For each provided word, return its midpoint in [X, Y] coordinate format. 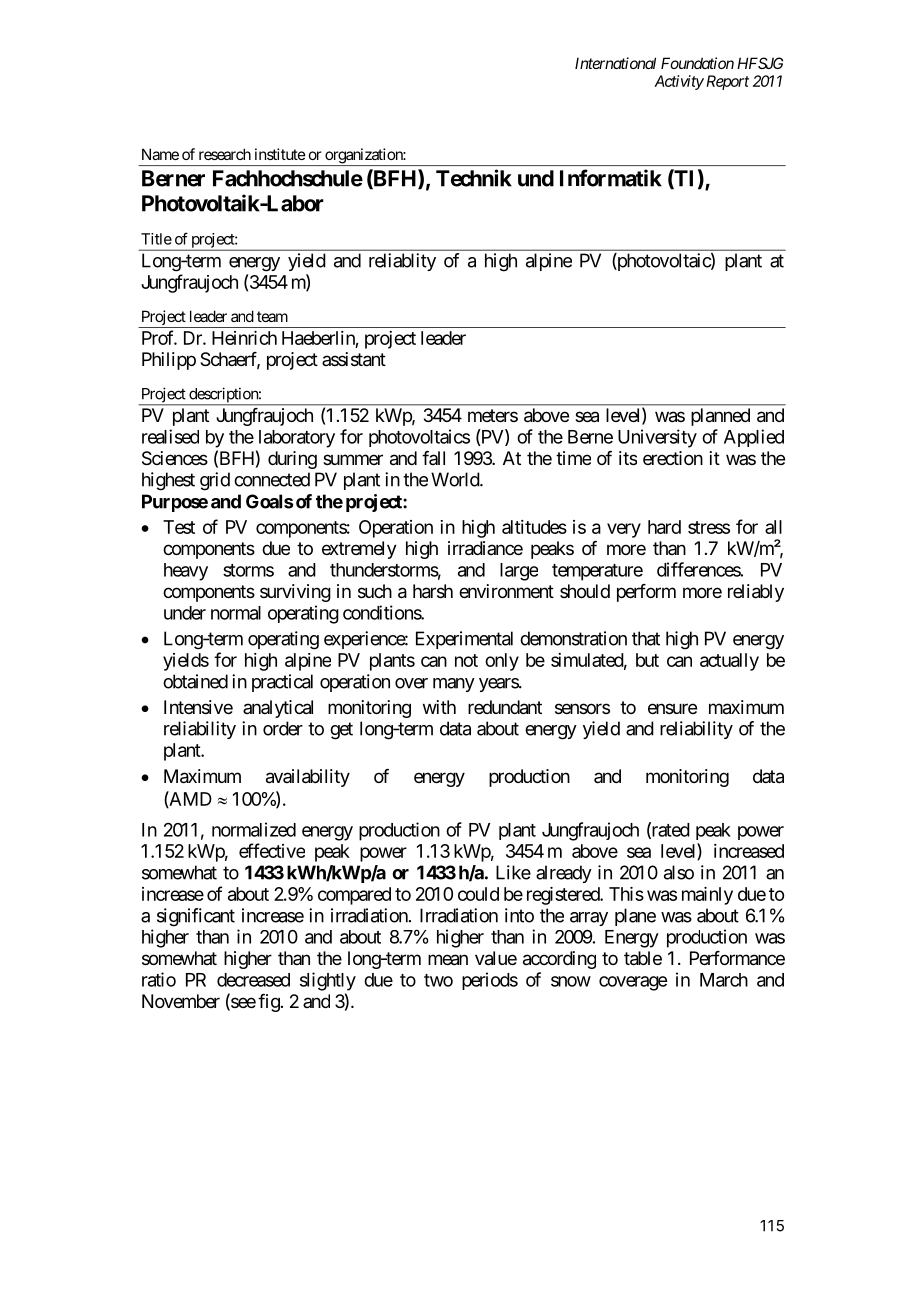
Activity [679, 82]
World [456, 479]
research [225, 154]
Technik [474, 178]
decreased [253, 980]
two [438, 980]
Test [179, 527]
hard [664, 527]
